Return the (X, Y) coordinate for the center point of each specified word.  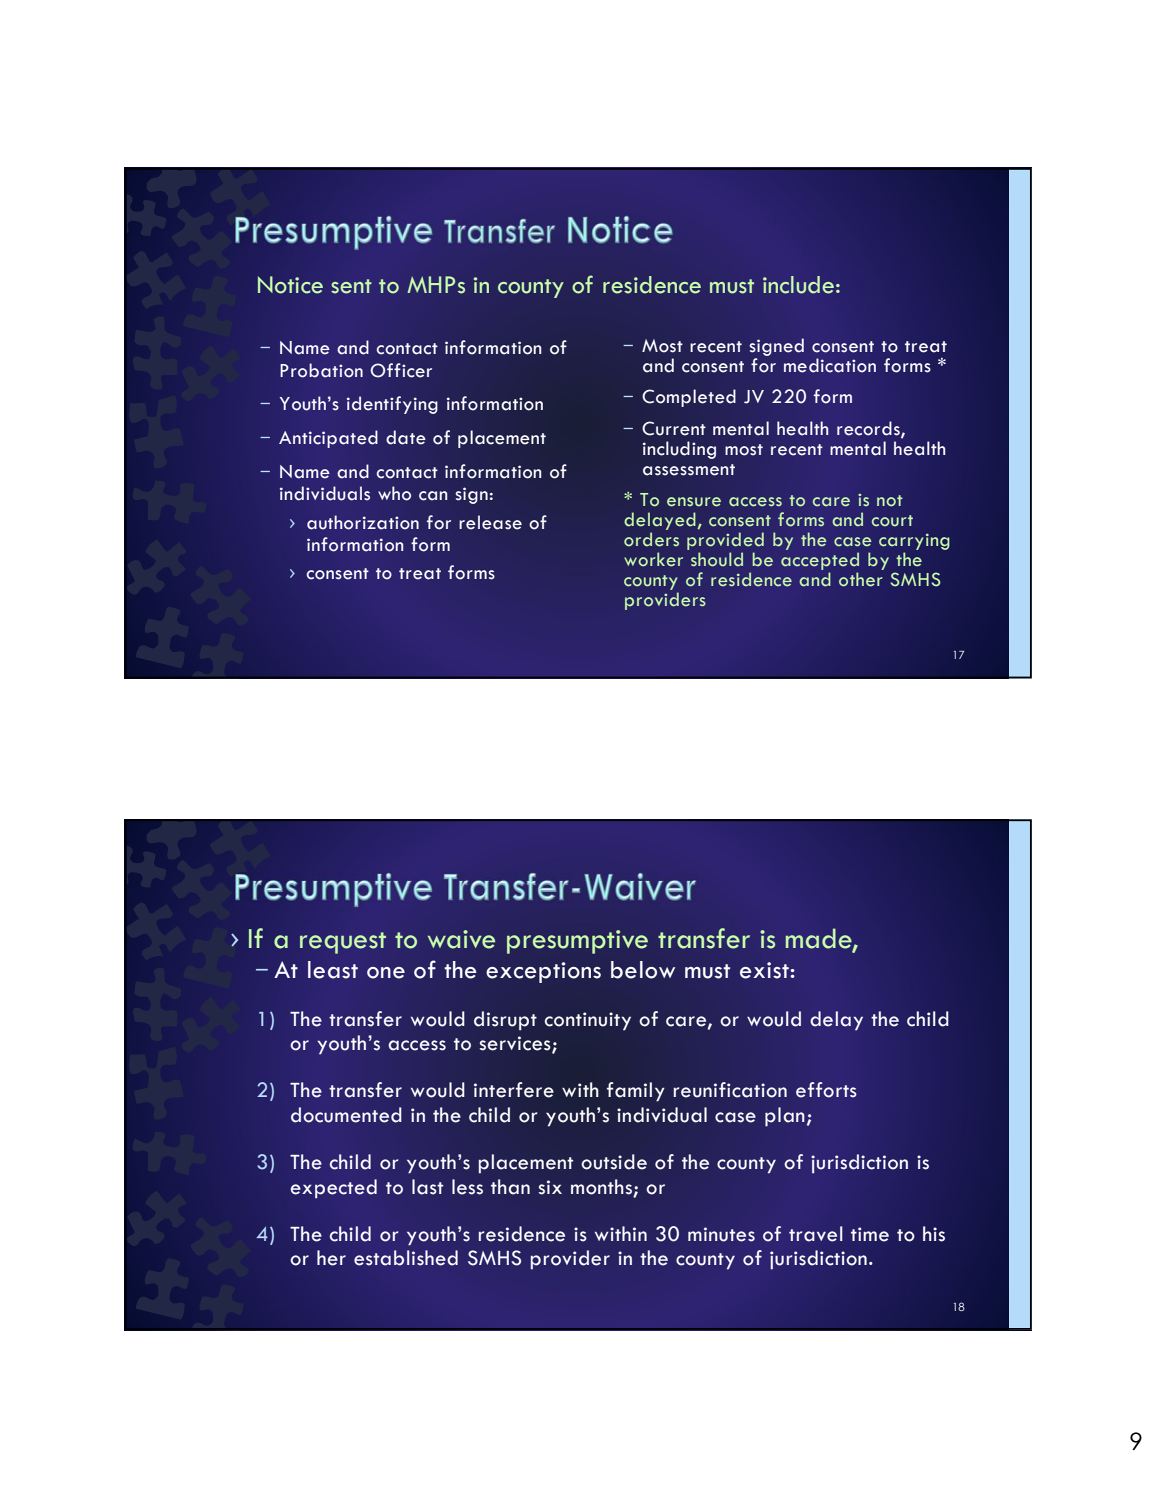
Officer (401, 370)
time (870, 1234)
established (406, 1258)
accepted (820, 561)
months (601, 1187)
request (343, 943)
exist (765, 970)
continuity (588, 1021)
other (861, 579)
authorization (363, 522)
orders (651, 539)
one (386, 973)
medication (830, 365)
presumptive (577, 942)
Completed (689, 398)
